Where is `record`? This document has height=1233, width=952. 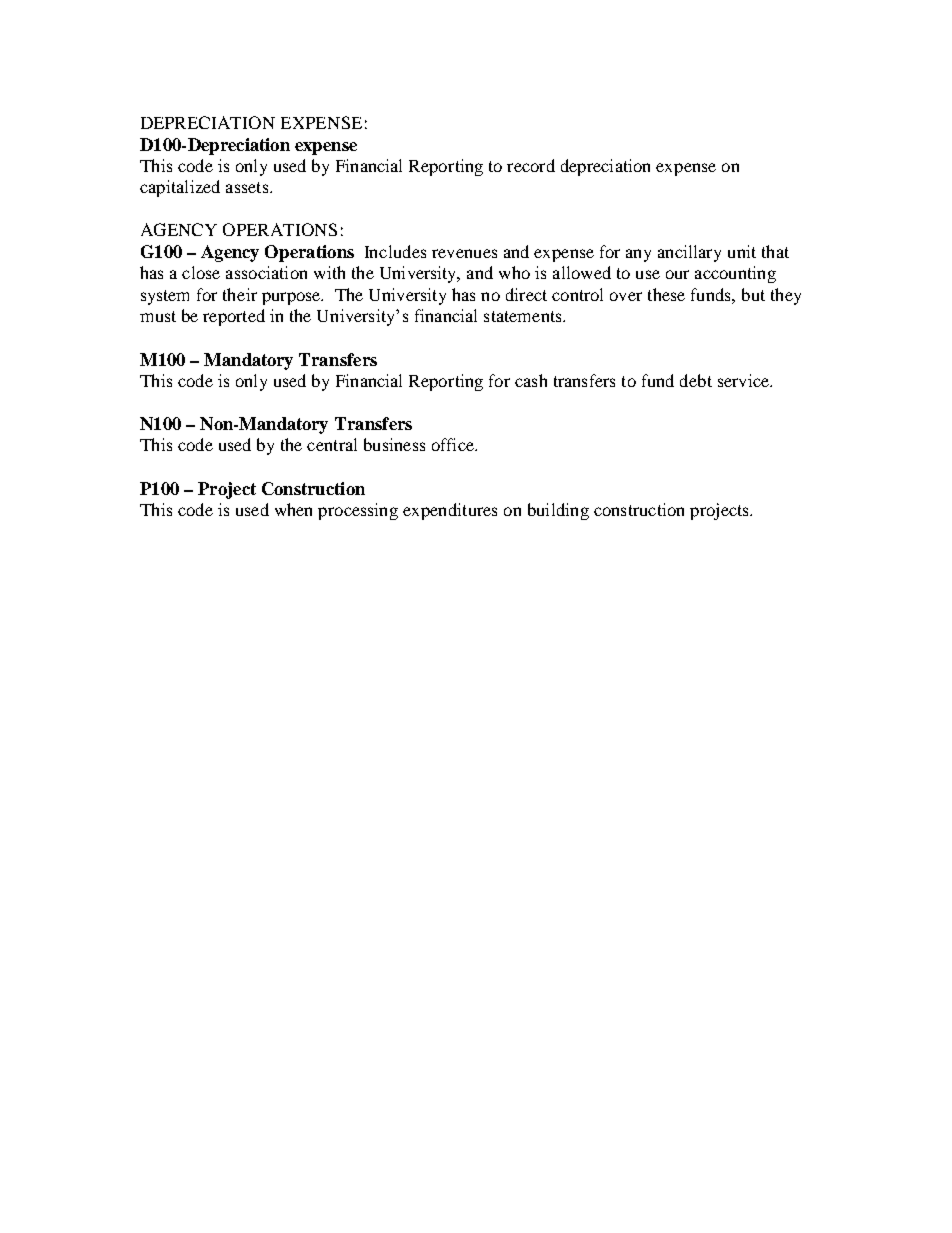
record is located at coordinates (531, 165).
